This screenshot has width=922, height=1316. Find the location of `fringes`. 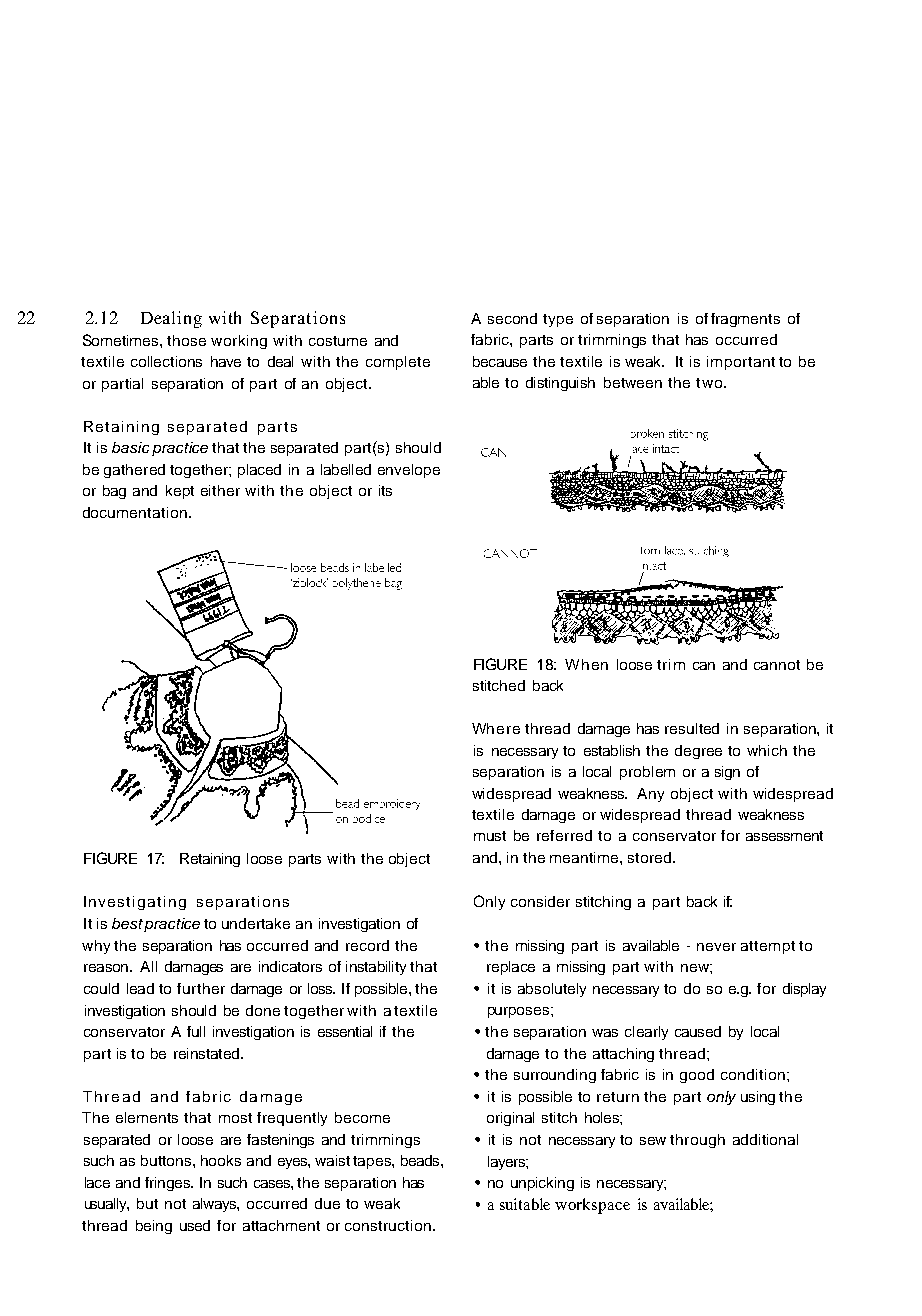

fringes is located at coordinates (168, 1184).
